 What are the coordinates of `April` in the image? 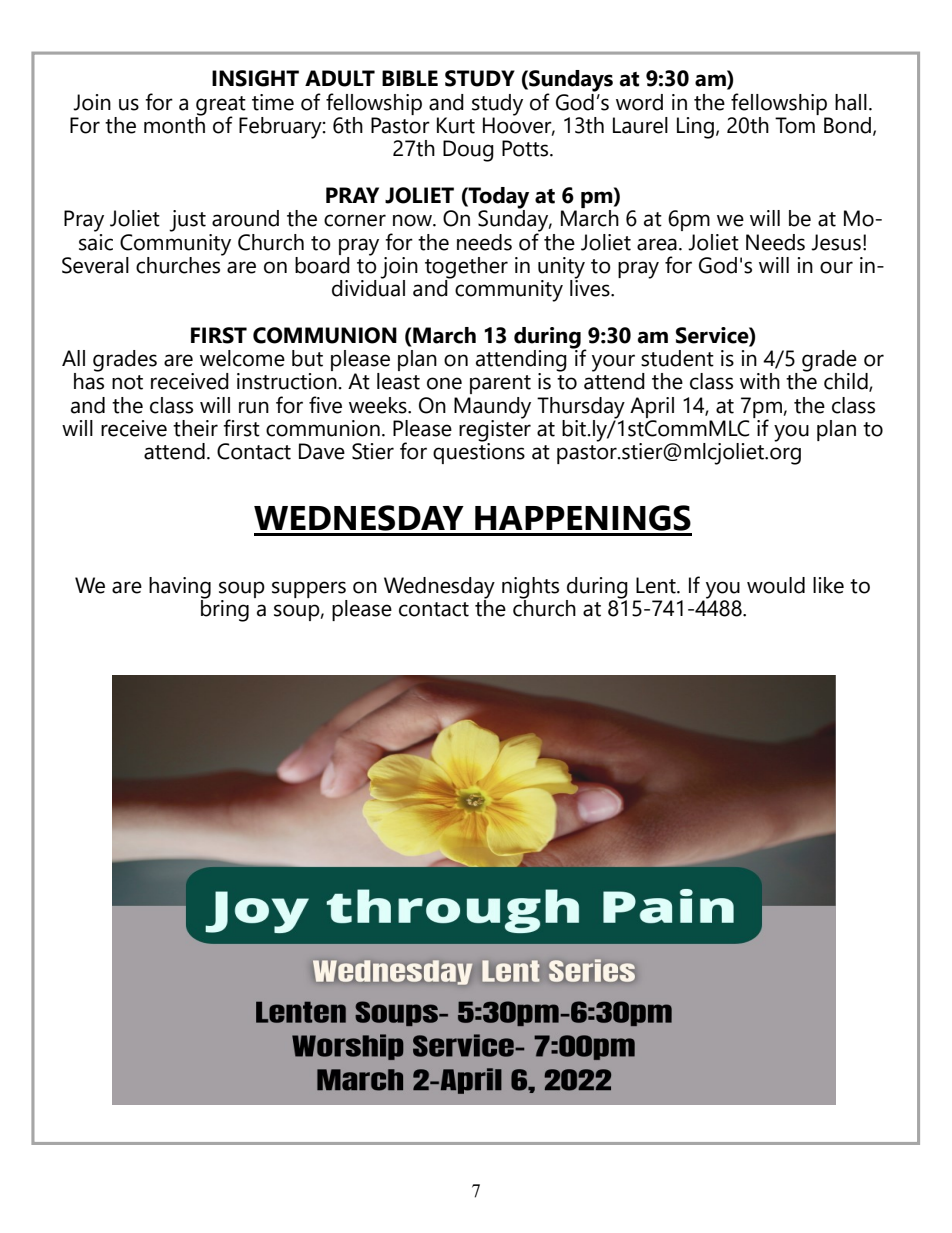 It's located at (652, 407).
